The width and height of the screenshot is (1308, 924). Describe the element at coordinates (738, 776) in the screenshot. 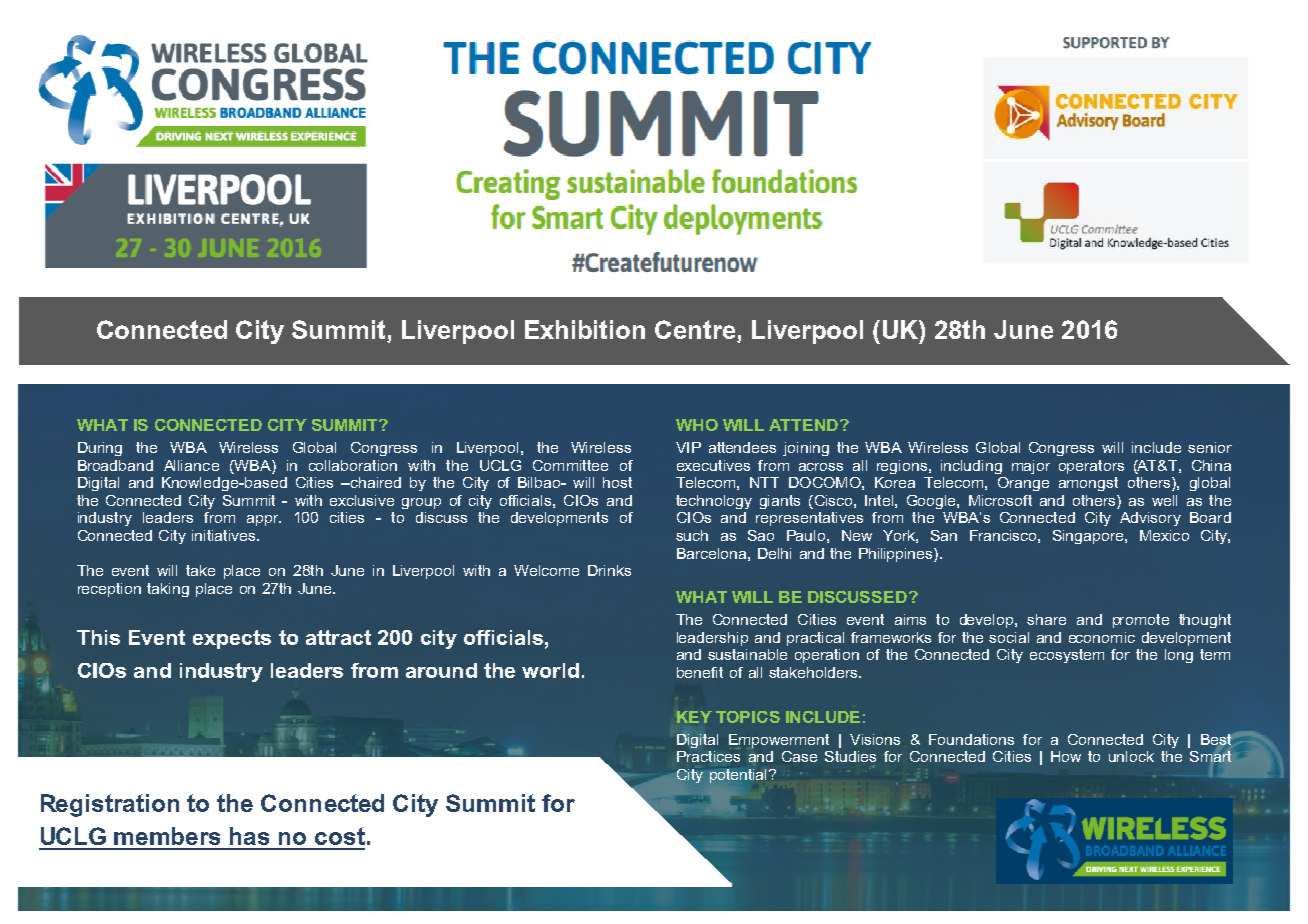

I see `potential` at that location.
